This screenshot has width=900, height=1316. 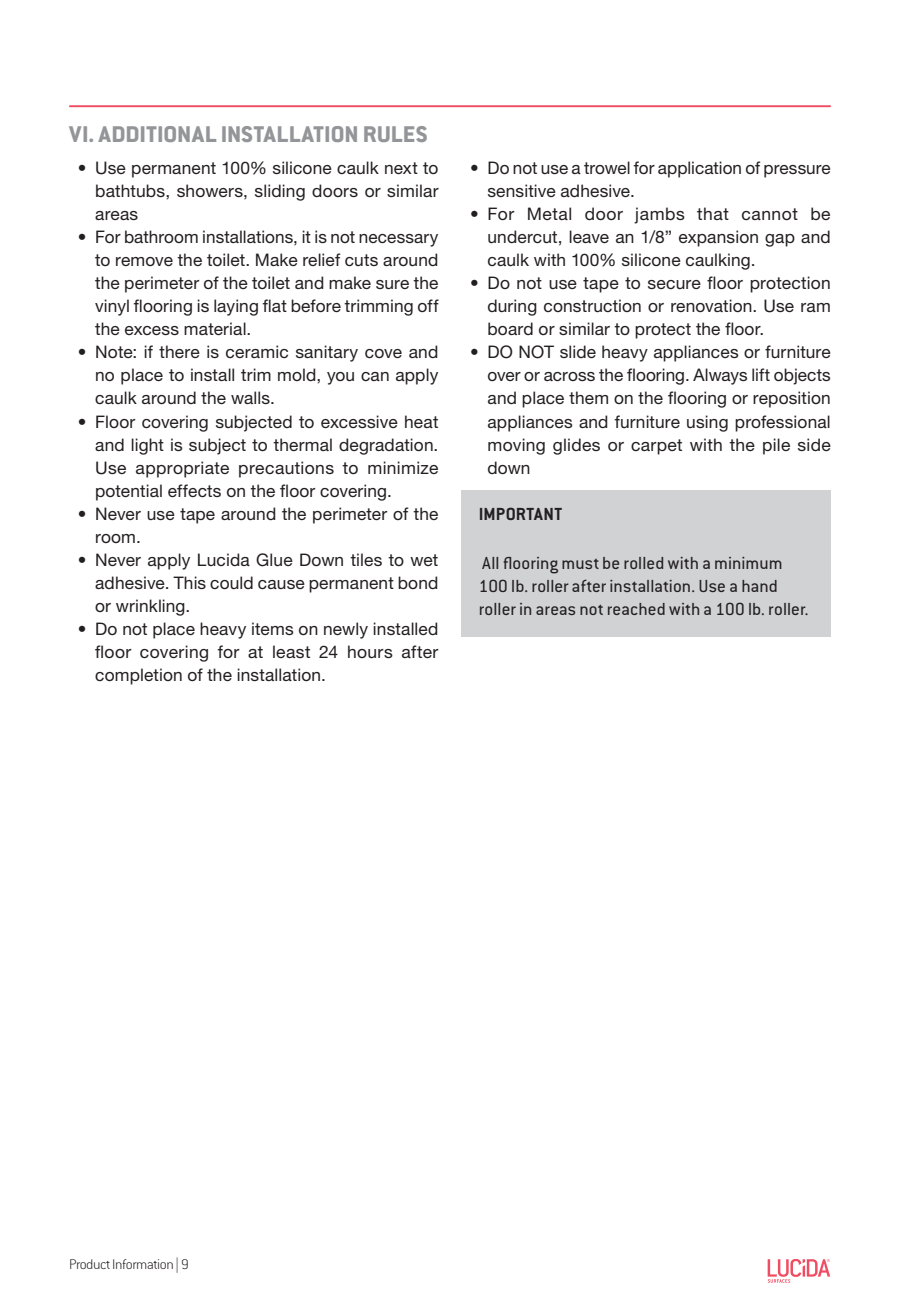 I want to click on wet, so click(x=424, y=560).
